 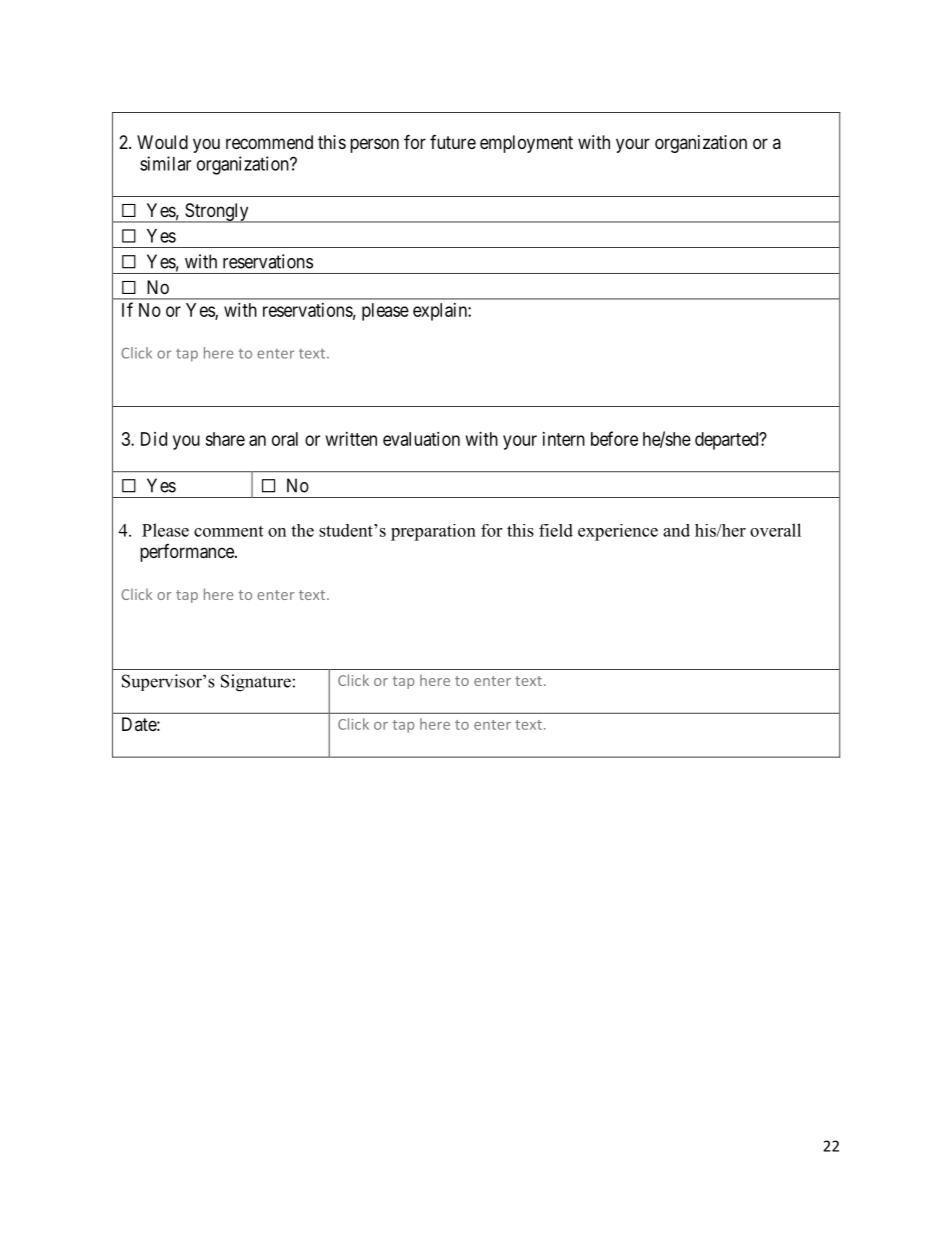 I want to click on employment, so click(x=526, y=144).
